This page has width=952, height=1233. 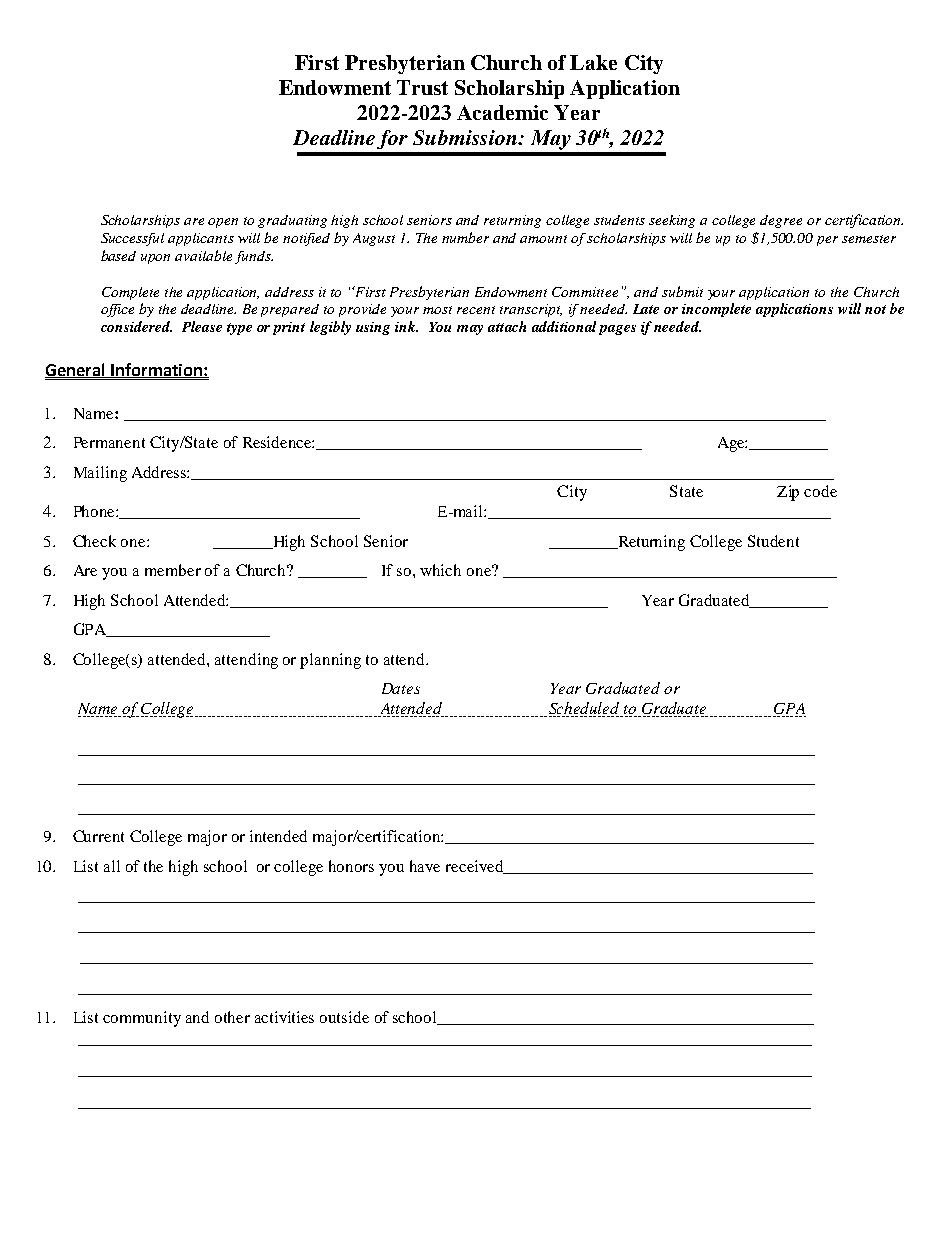 What do you see at coordinates (440, 570) in the page?
I see `which` at bounding box center [440, 570].
